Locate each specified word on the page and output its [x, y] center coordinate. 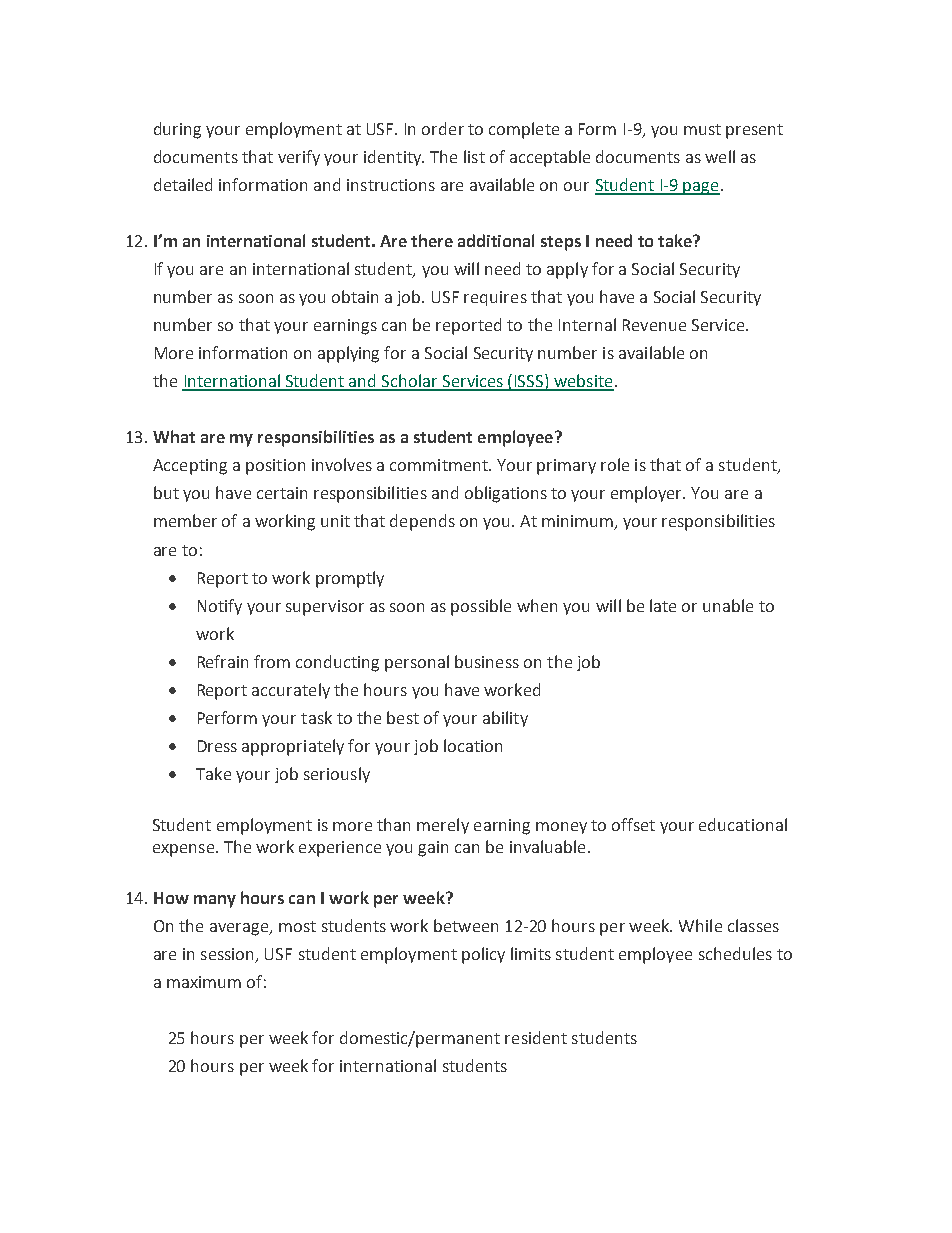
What [174, 436]
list [474, 156]
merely [443, 826]
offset [633, 824]
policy [483, 955]
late [663, 605]
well [720, 156]
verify [299, 158]
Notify [220, 607]
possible [481, 607]
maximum [204, 982]
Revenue [654, 325]
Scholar [410, 382]
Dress [217, 746]
